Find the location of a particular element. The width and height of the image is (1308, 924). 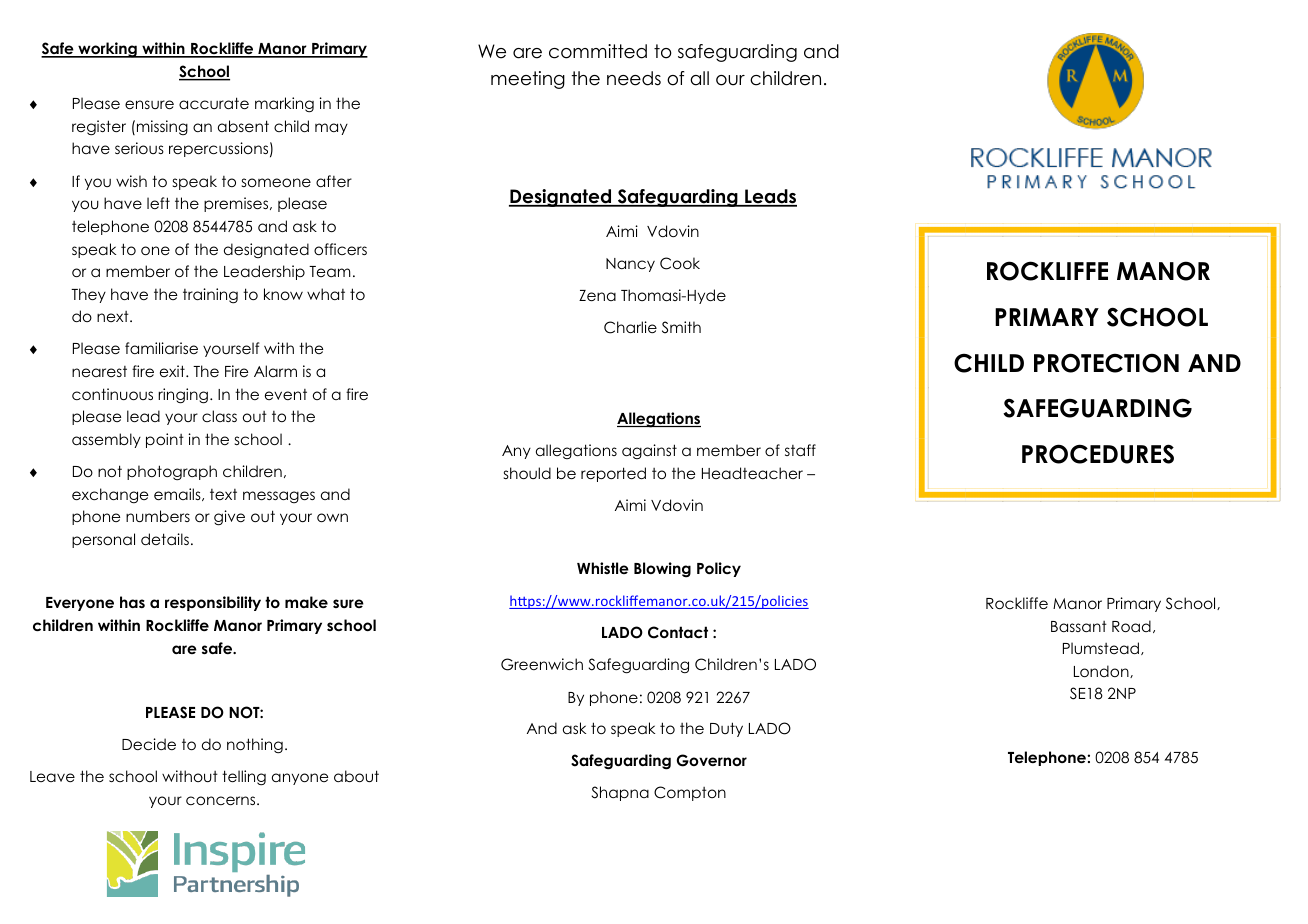

needs is located at coordinates (634, 78).
